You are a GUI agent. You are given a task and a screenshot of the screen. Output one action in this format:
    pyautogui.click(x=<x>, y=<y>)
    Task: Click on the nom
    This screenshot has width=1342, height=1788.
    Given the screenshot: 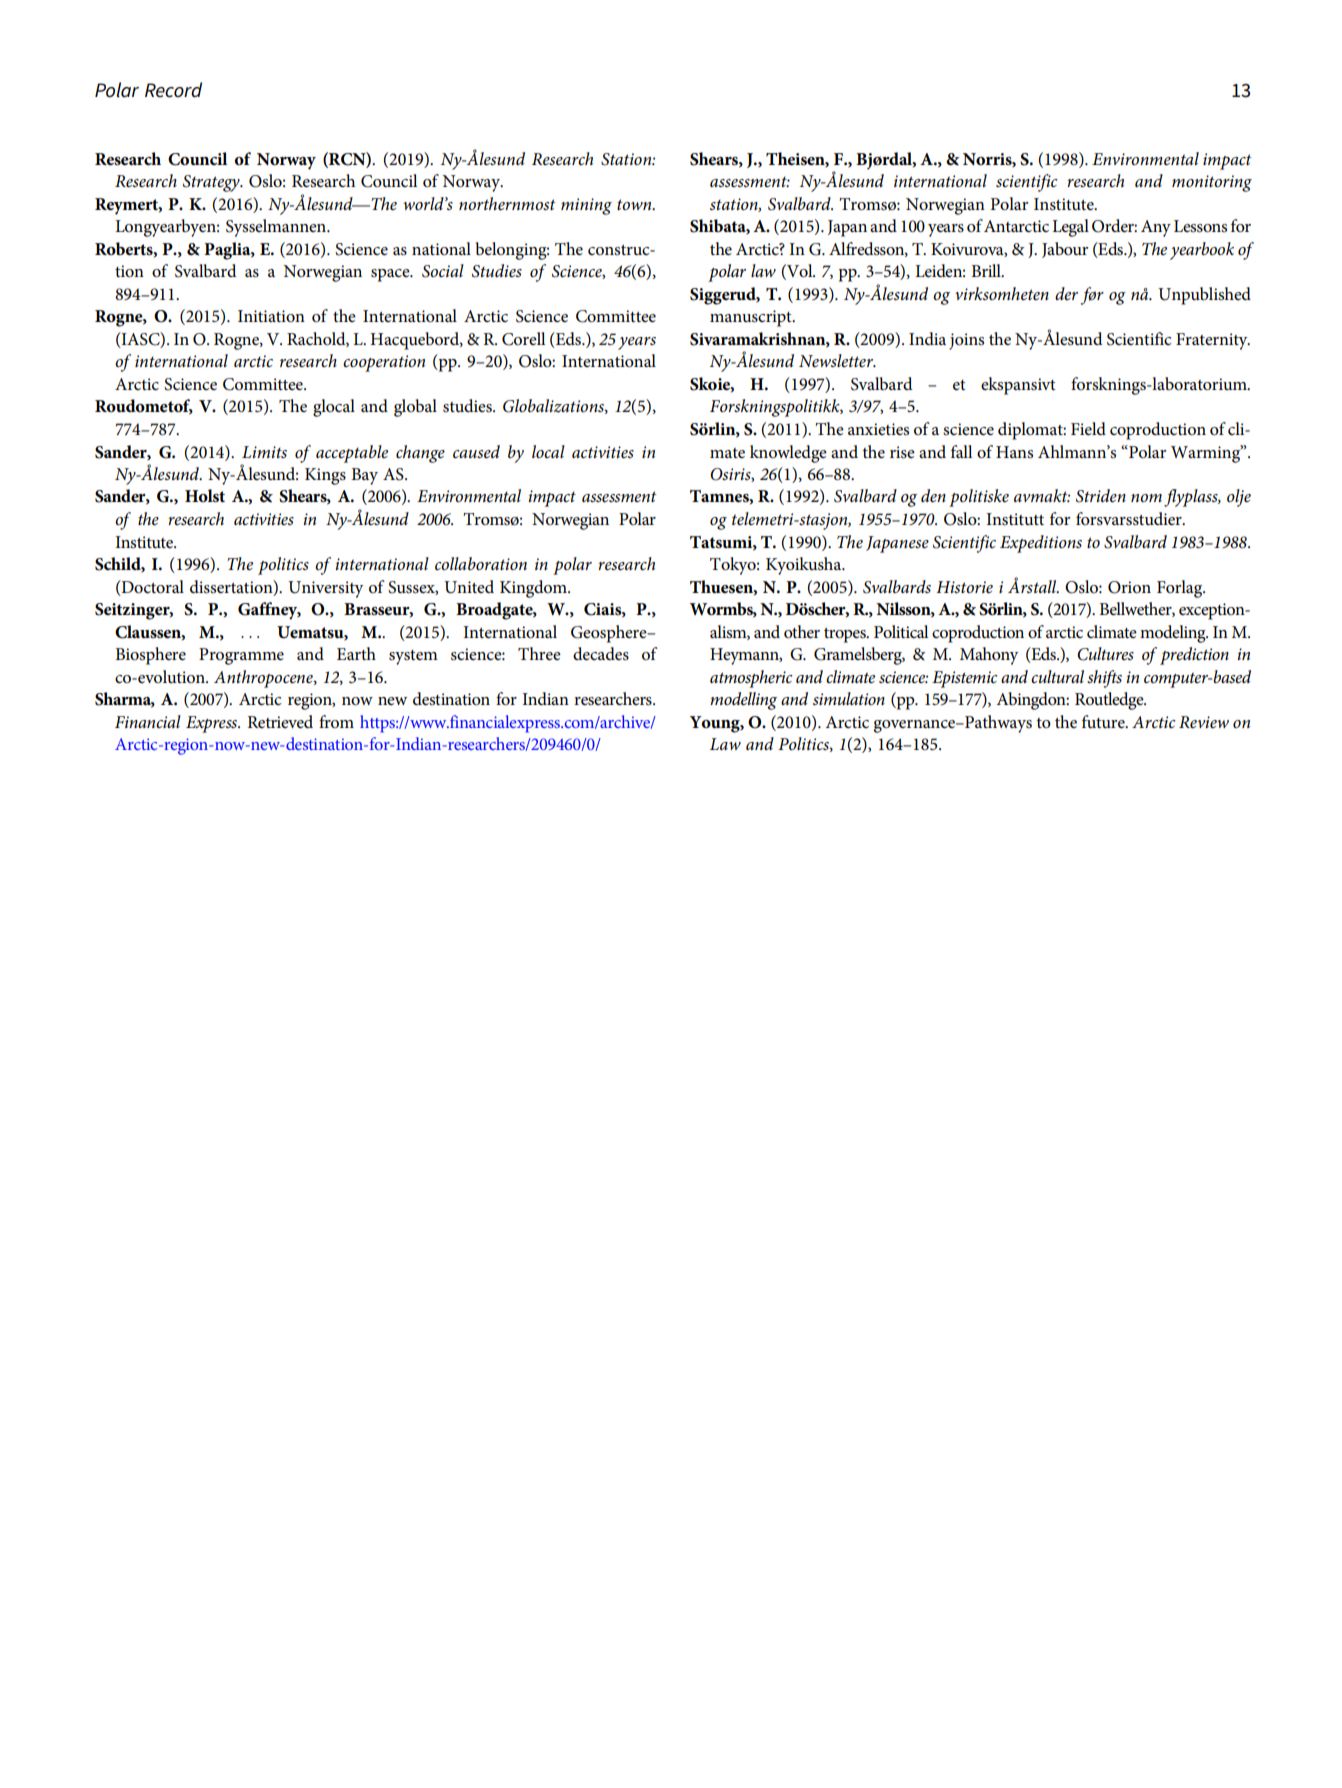 What is the action you would take?
    pyautogui.click(x=1146, y=498)
